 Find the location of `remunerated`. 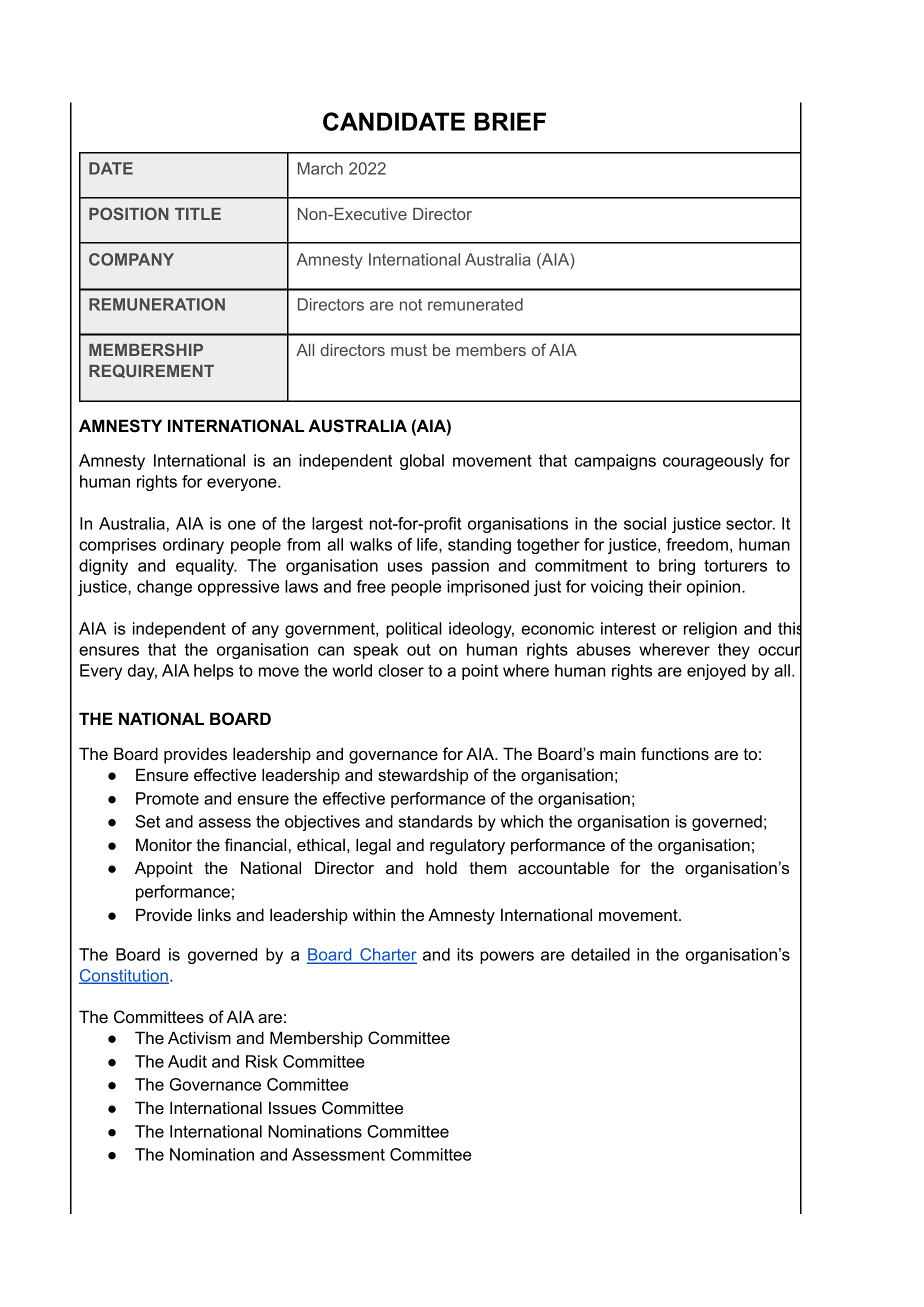

remunerated is located at coordinates (475, 304).
